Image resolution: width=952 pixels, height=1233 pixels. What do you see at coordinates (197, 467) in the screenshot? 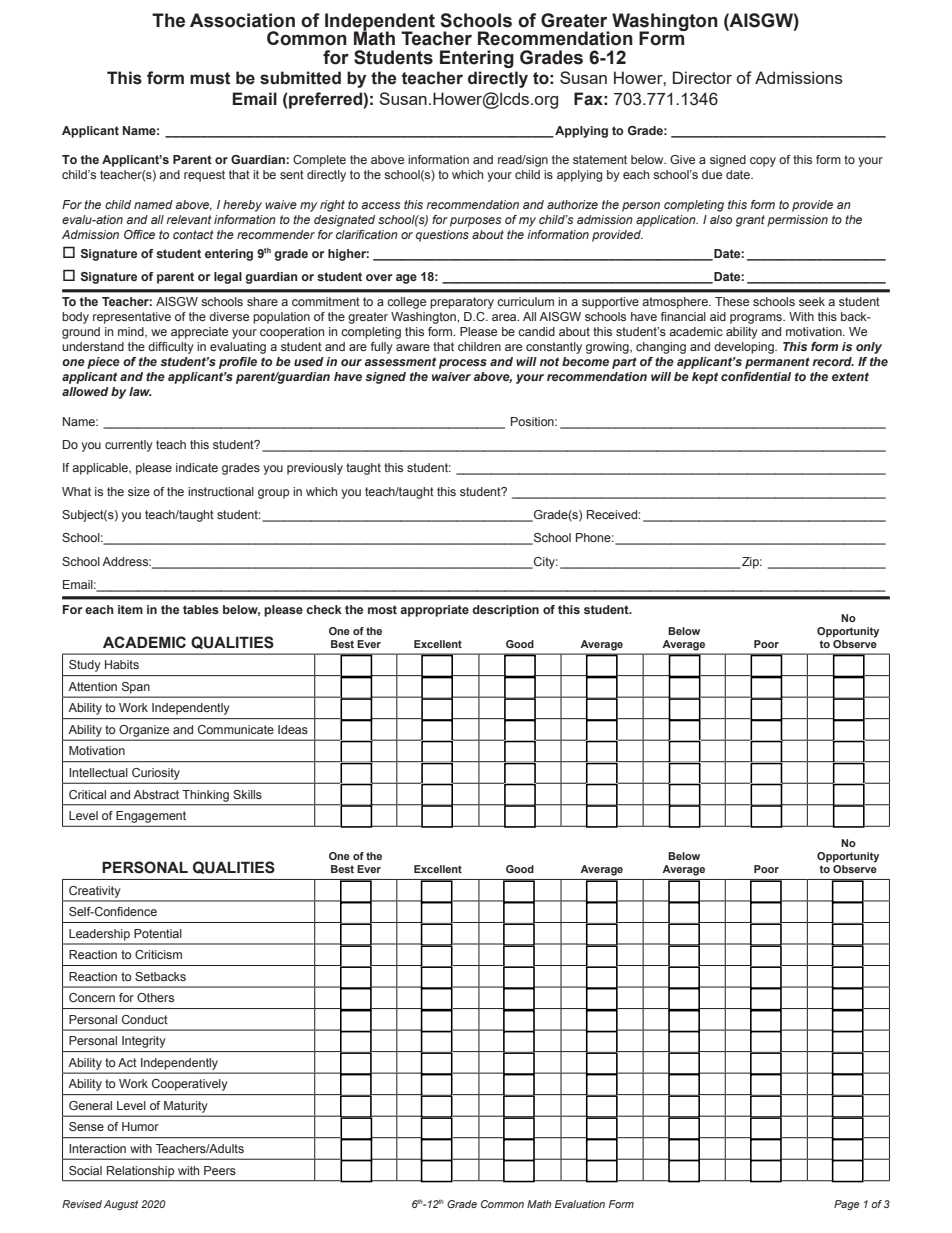
I see `indicate` at bounding box center [197, 467].
